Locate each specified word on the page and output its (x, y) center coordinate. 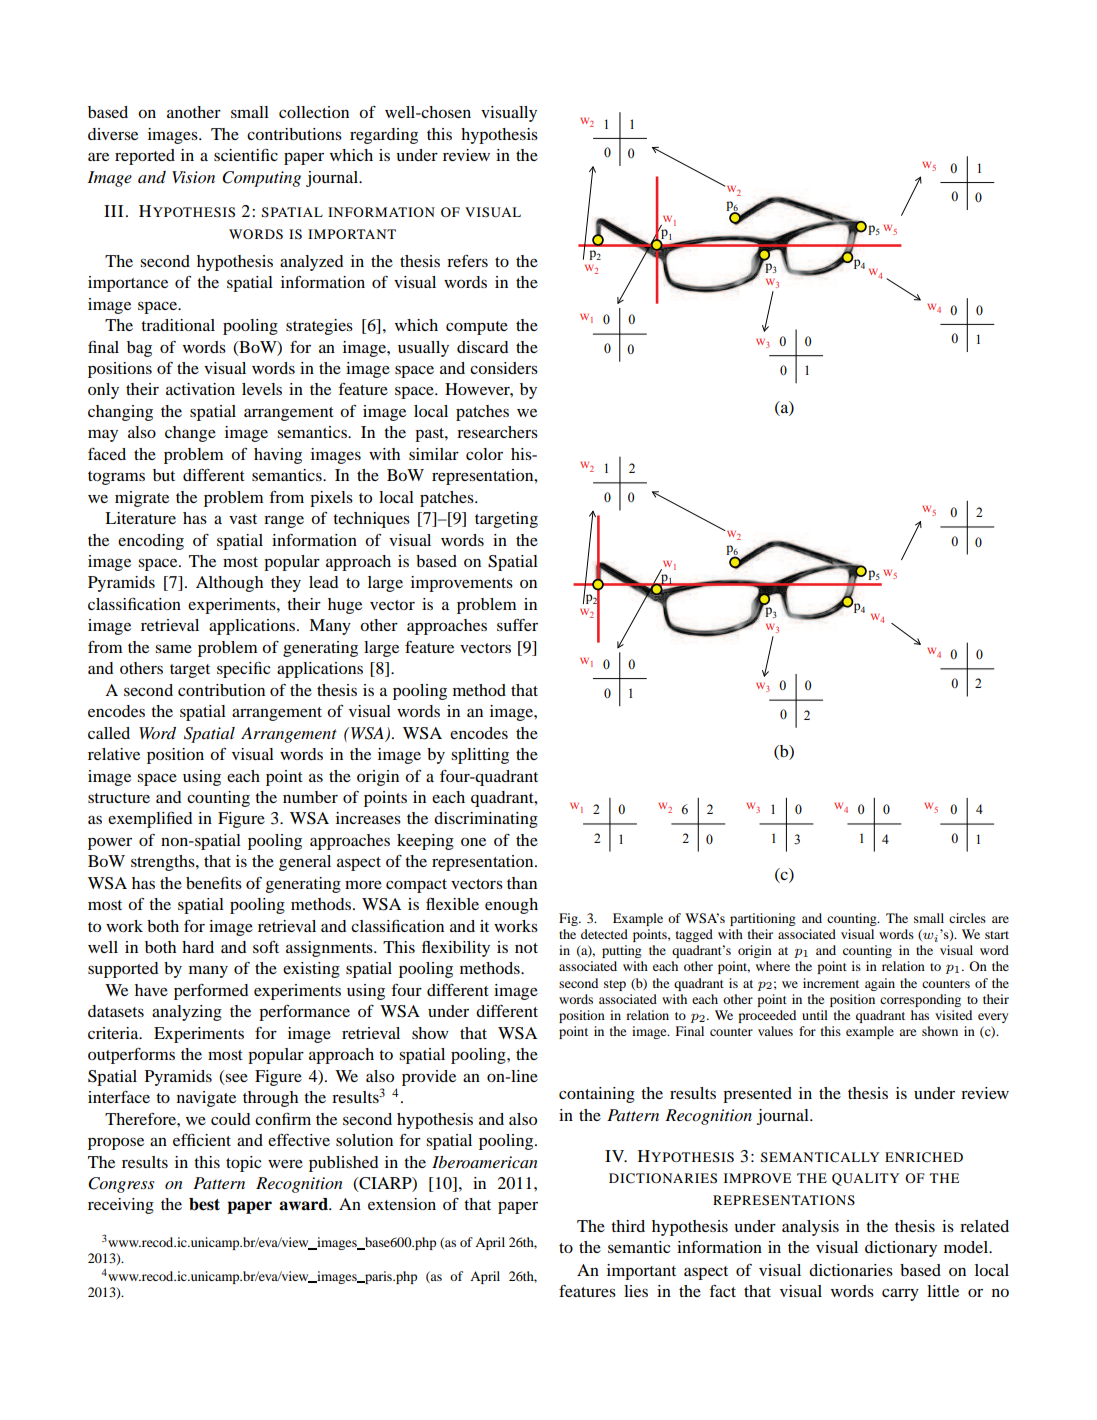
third (628, 1226)
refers (467, 261)
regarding (384, 136)
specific (243, 669)
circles (967, 918)
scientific (246, 155)
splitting (480, 756)
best (204, 1204)
